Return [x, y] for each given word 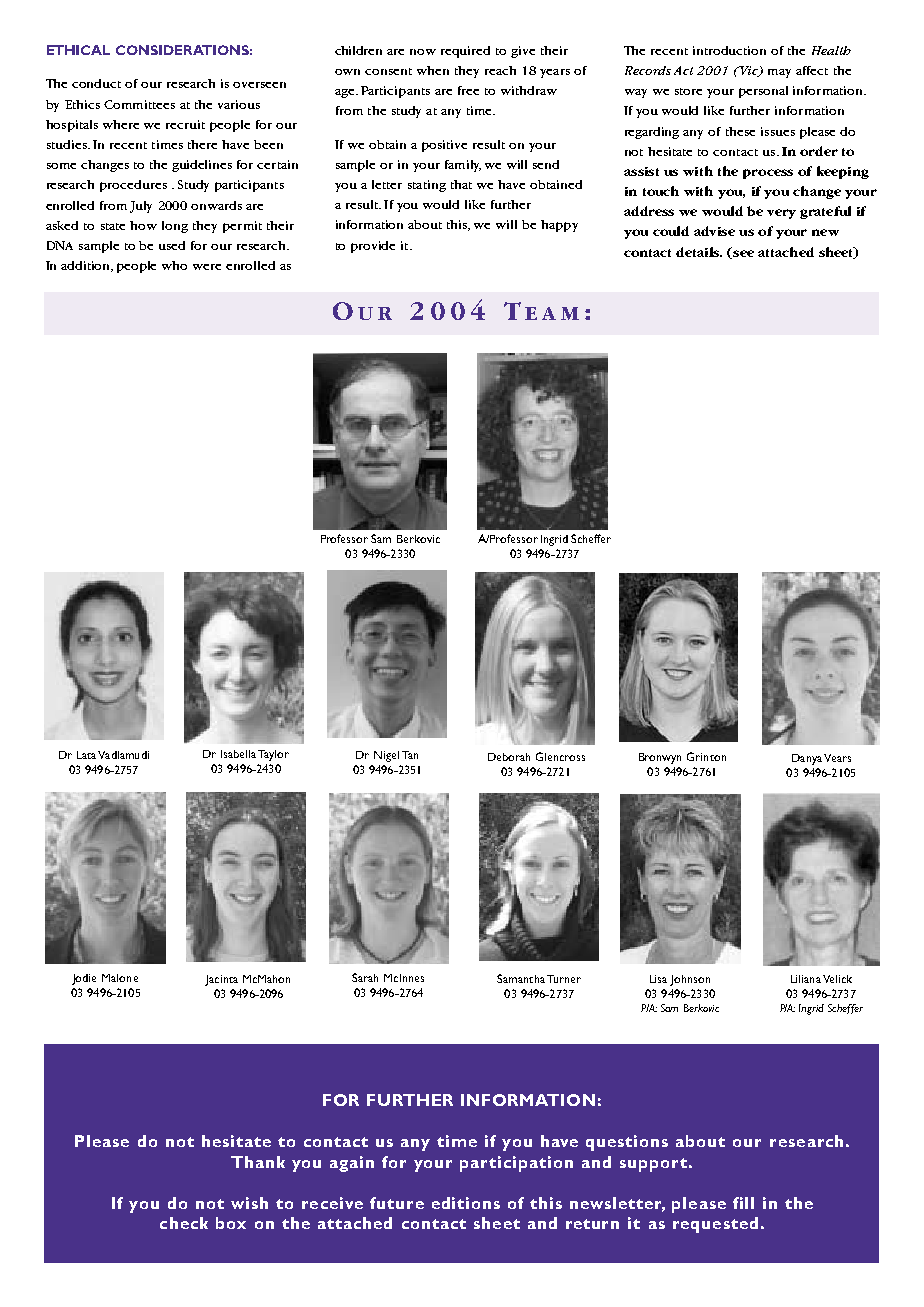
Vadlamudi [123, 755]
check [184, 1223]
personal [763, 92]
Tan [410, 755]
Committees [139, 104]
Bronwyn [660, 758]
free [468, 90]
